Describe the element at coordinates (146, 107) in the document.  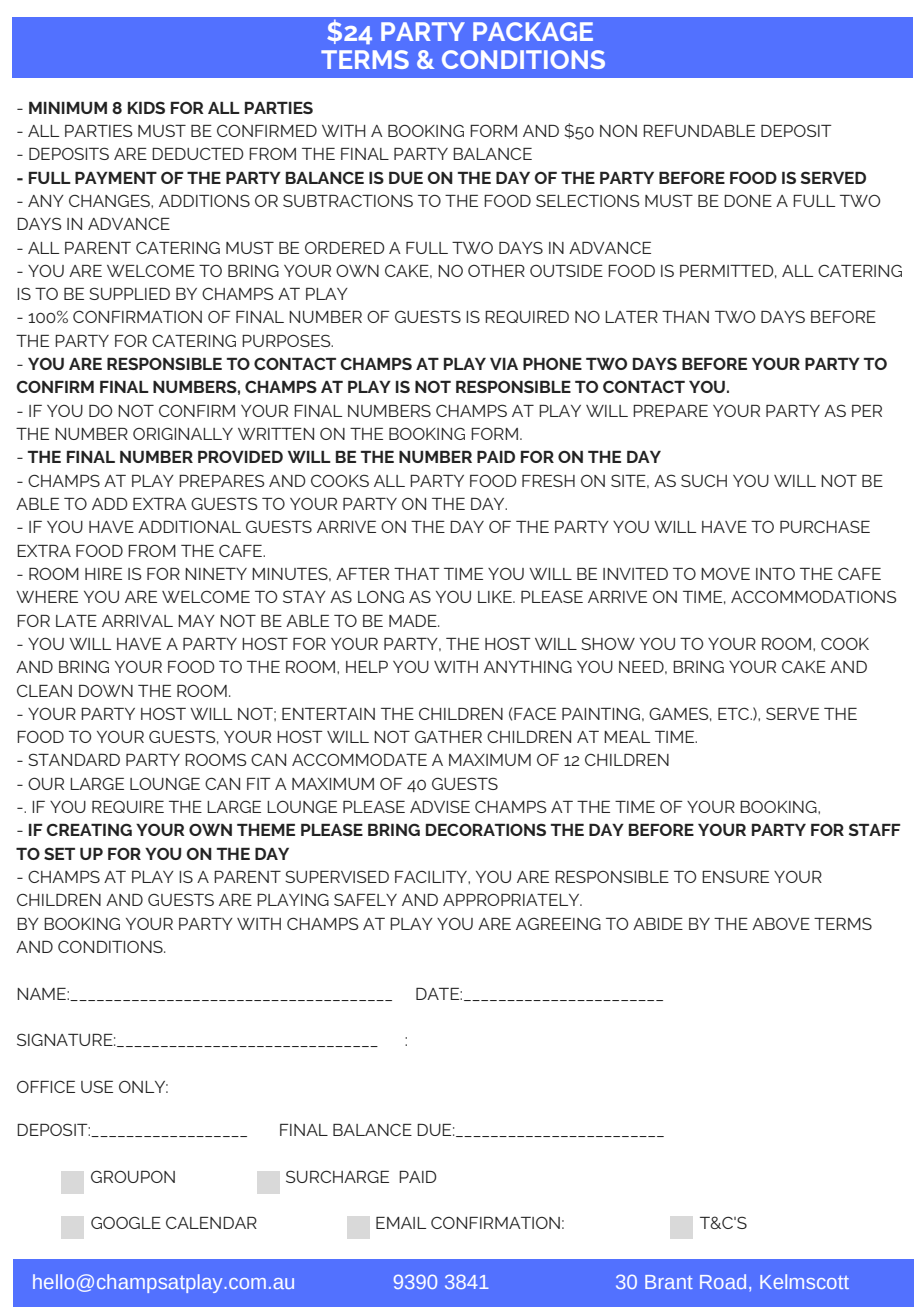
I see `KIDS` at that location.
